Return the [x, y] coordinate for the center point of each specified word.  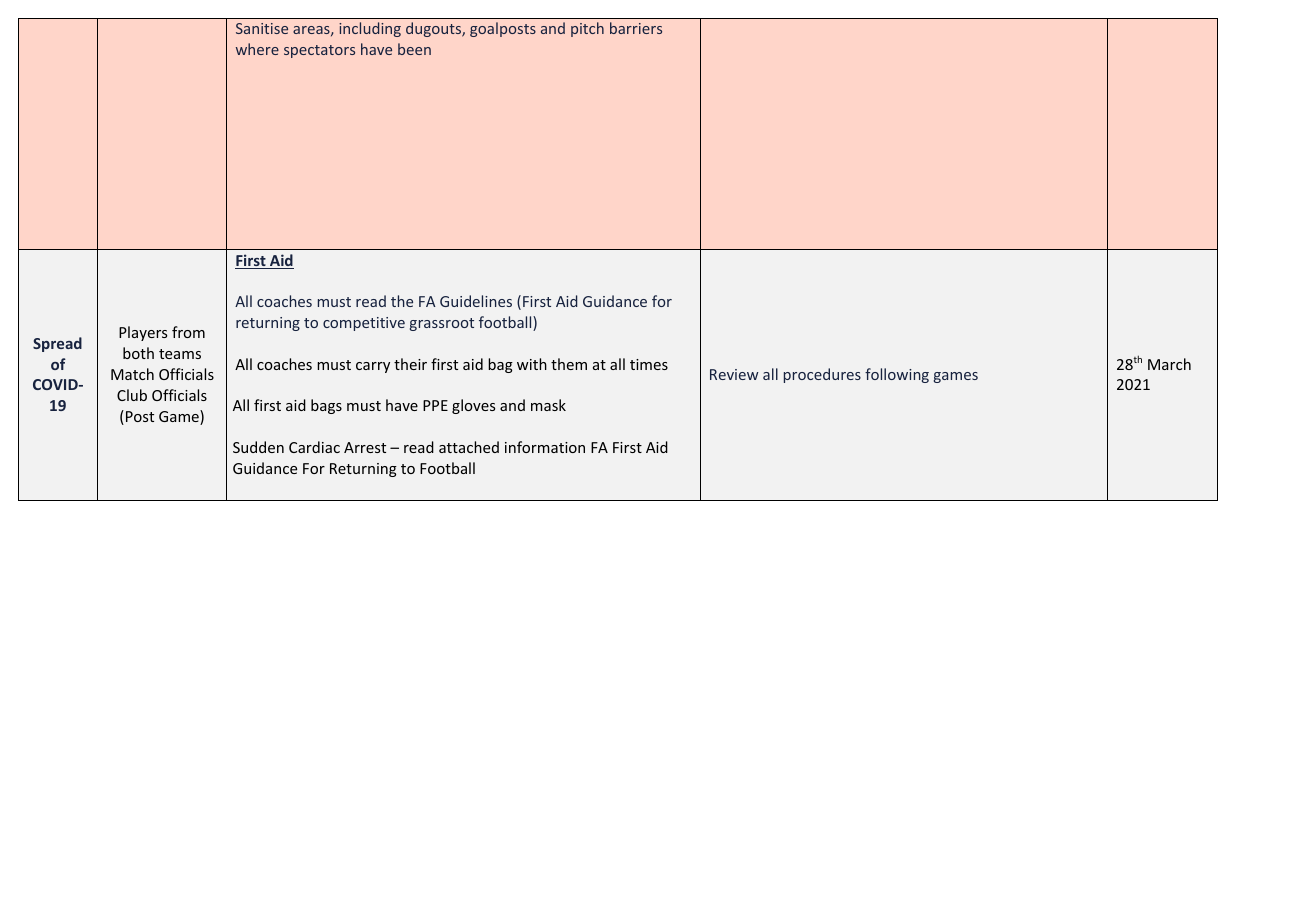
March [1169, 364]
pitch [587, 29]
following [897, 375]
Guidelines [476, 301]
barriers [636, 28]
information [545, 447]
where [257, 49]
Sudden [258, 447]
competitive [364, 324]
